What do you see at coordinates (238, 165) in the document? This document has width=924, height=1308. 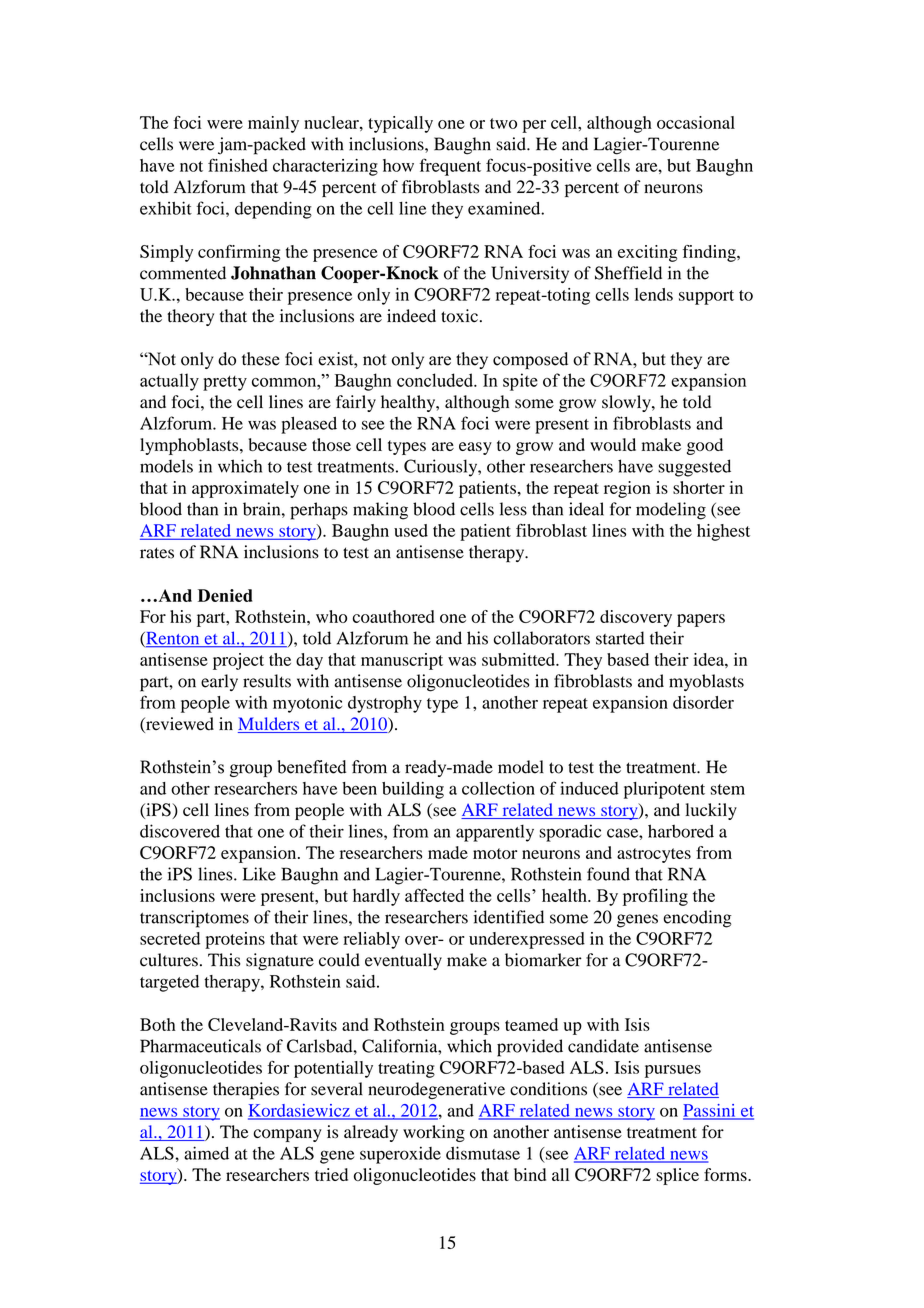 I see `finished` at bounding box center [238, 165].
